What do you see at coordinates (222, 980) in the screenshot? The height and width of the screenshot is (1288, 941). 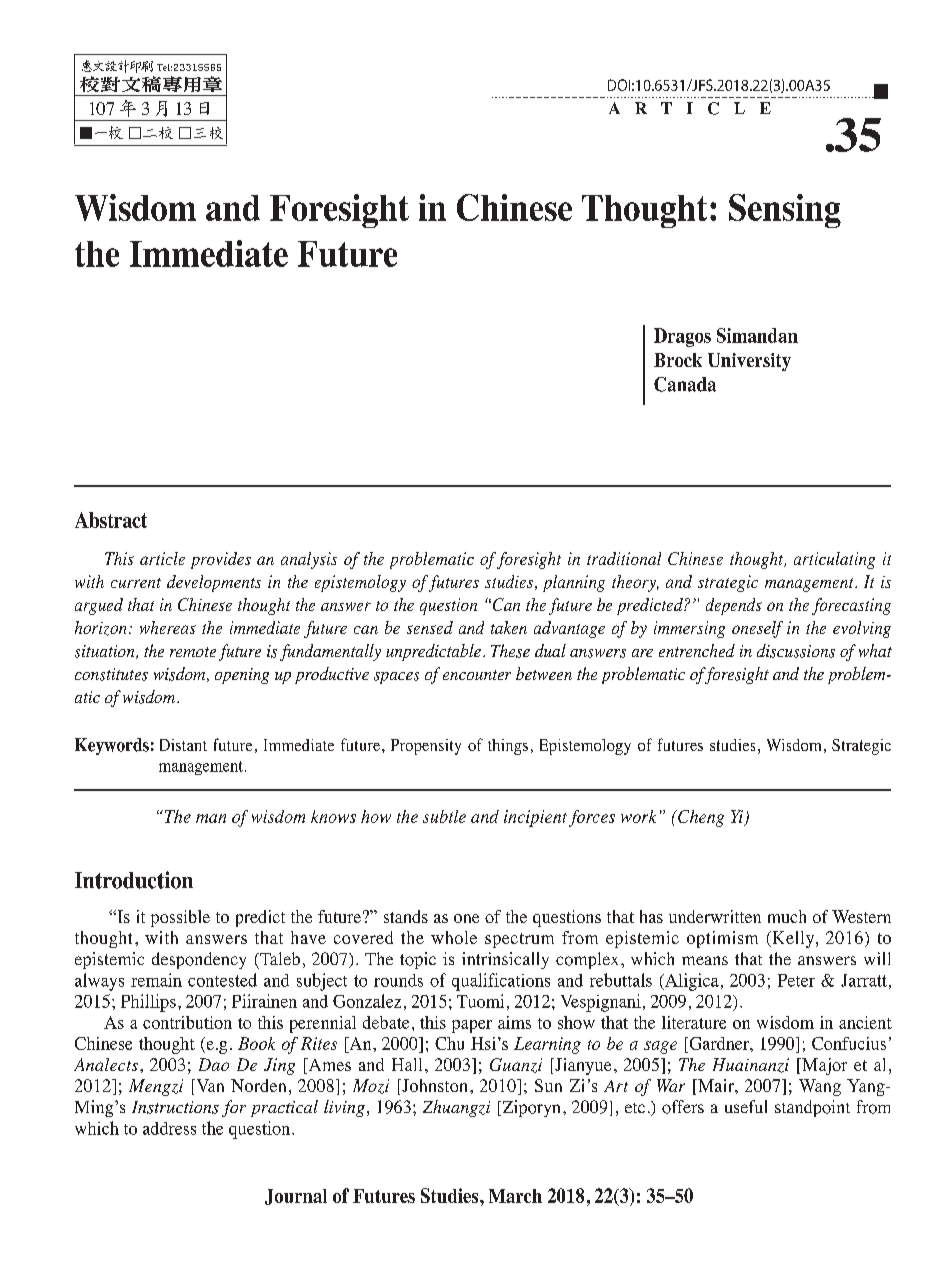 I see `contested` at bounding box center [222, 980].
